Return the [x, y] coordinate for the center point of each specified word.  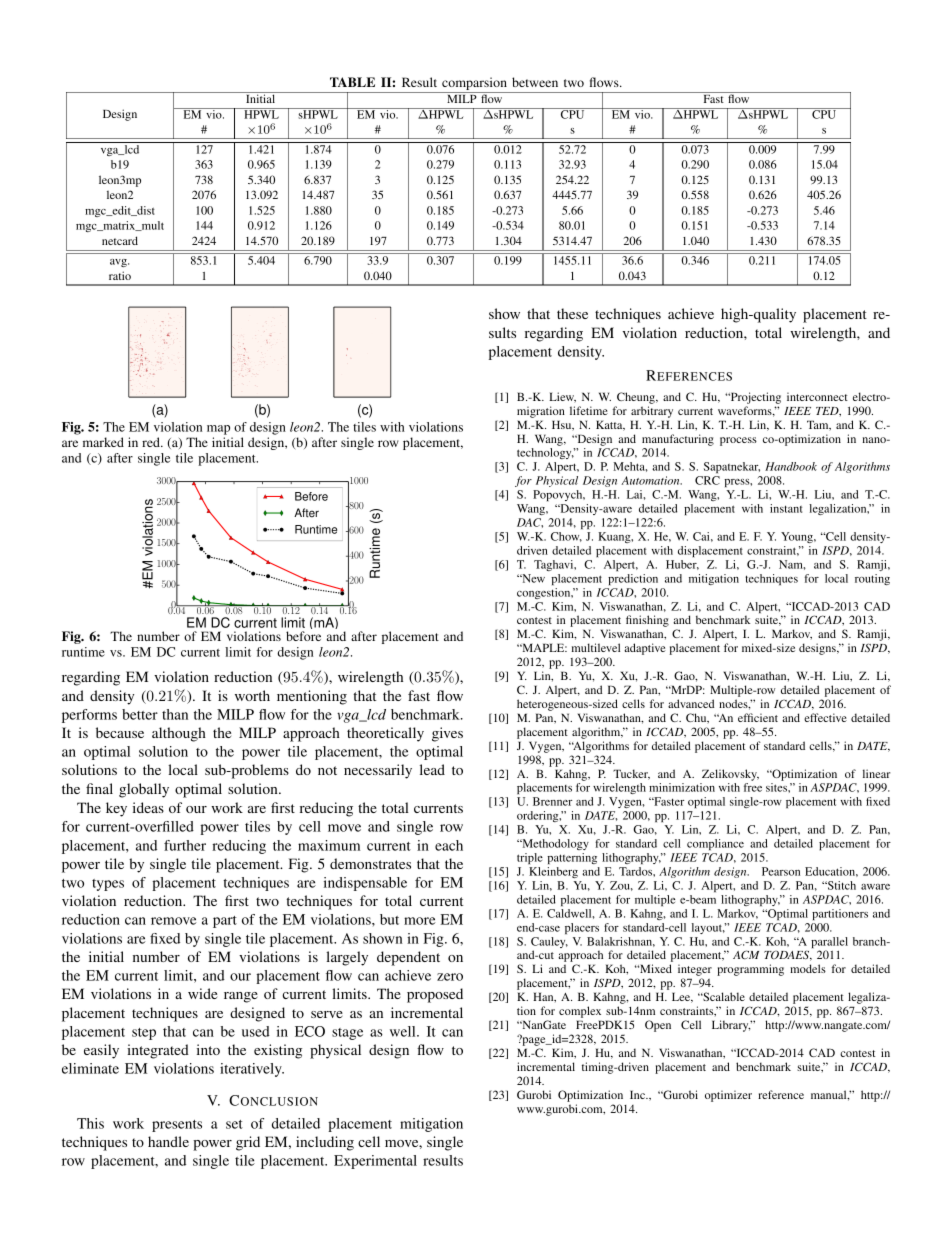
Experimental [375, 1162]
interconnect [817, 396]
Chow [566, 537]
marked [103, 442]
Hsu [563, 425]
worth [252, 695]
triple [530, 858]
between [535, 82]
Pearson [781, 871]
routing [872, 579]
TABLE [352, 82]
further [185, 845]
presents [177, 1126]
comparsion [474, 85]
